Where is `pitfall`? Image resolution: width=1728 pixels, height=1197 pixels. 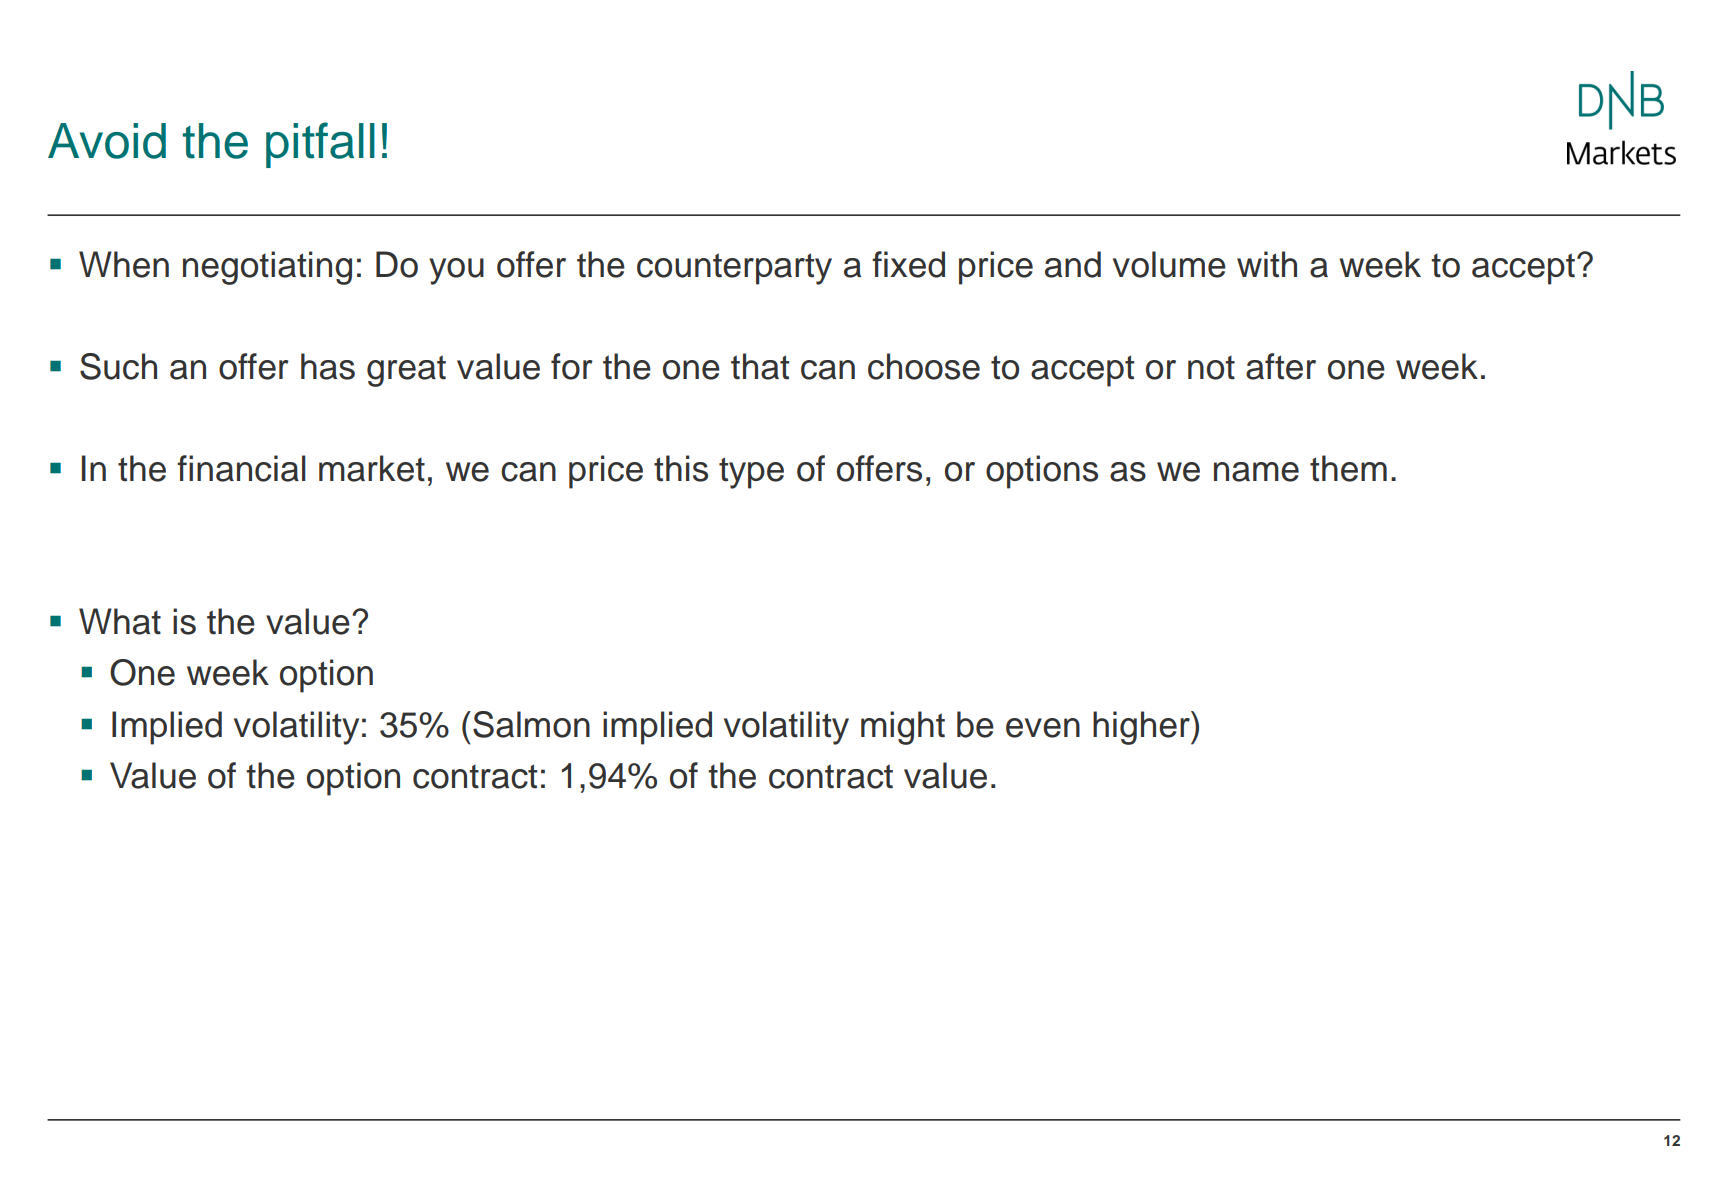
pitfall is located at coordinates (320, 145).
